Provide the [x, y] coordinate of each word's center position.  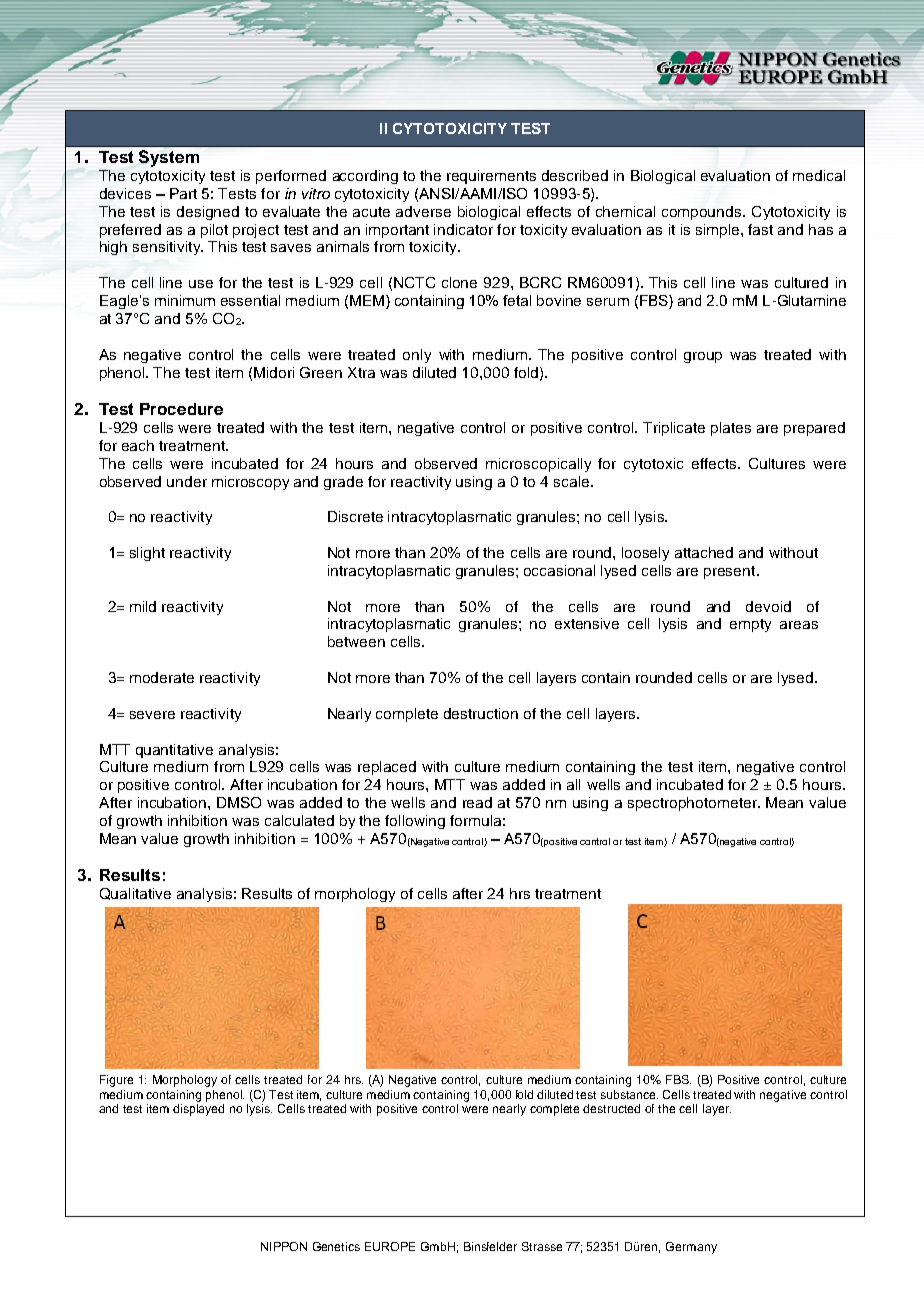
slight [147, 554]
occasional [559, 570]
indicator [463, 229]
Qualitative [135, 894]
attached [704, 552]
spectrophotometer [694, 804]
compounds [703, 213]
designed [208, 213]
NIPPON [284, 1246]
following [415, 822]
